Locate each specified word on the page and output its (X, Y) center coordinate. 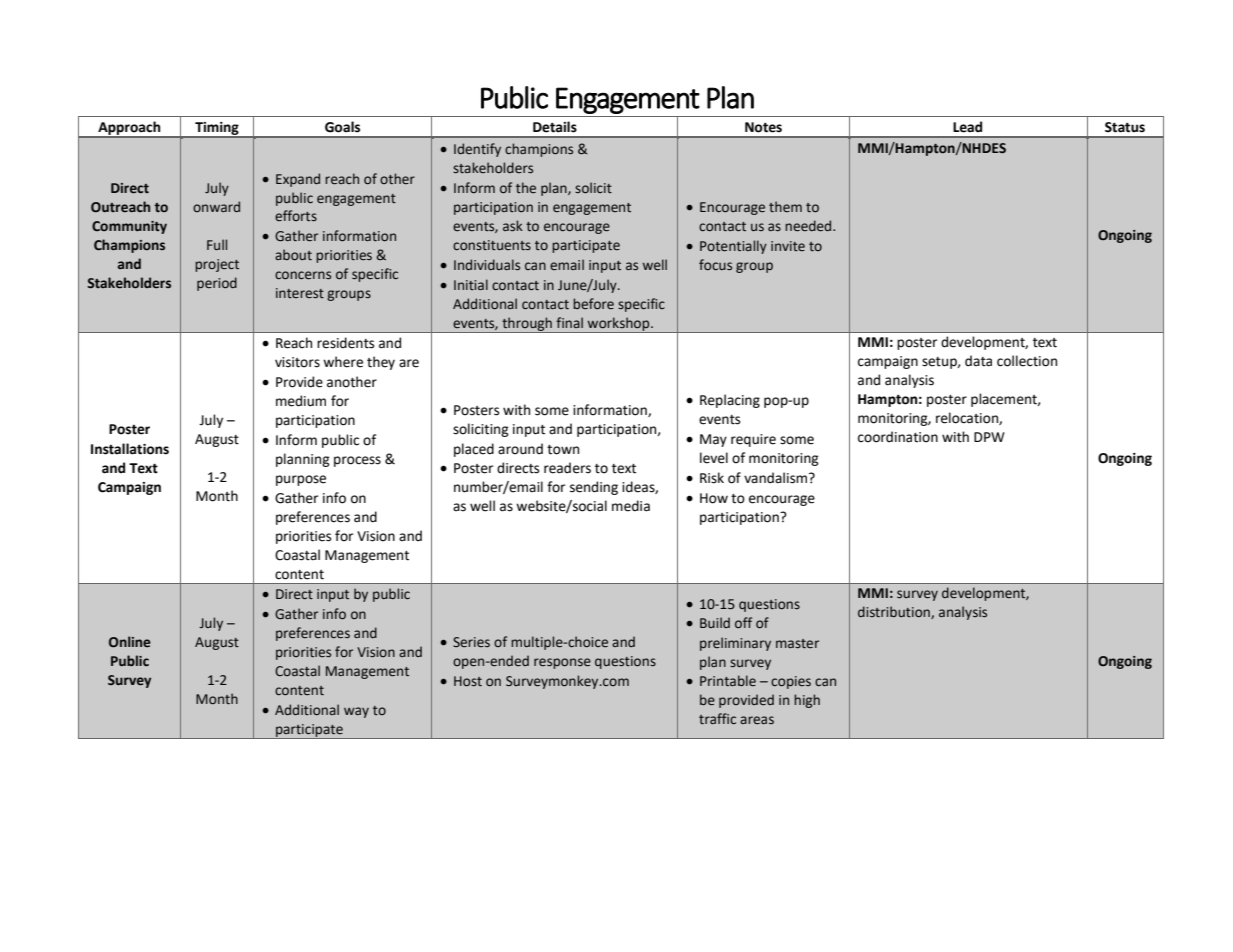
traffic (717, 718)
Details (555, 127)
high (807, 701)
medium (301, 401)
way (356, 712)
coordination (898, 437)
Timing (217, 129)
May (713, 440)
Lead (967, 127)
